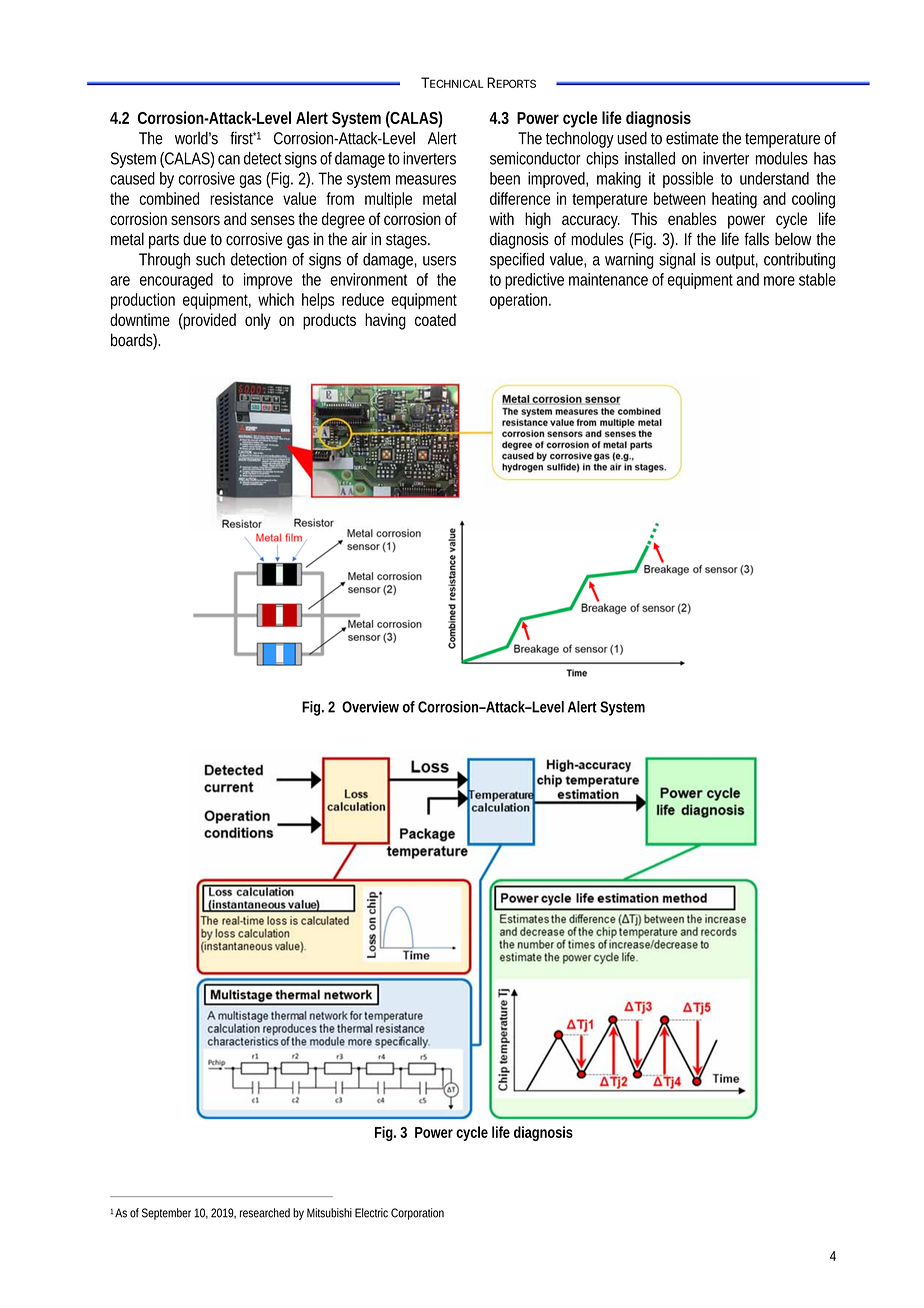  What do you see at coordinates (774, 178) in the page?
I see `understand` at bounding box center [774, 178].
